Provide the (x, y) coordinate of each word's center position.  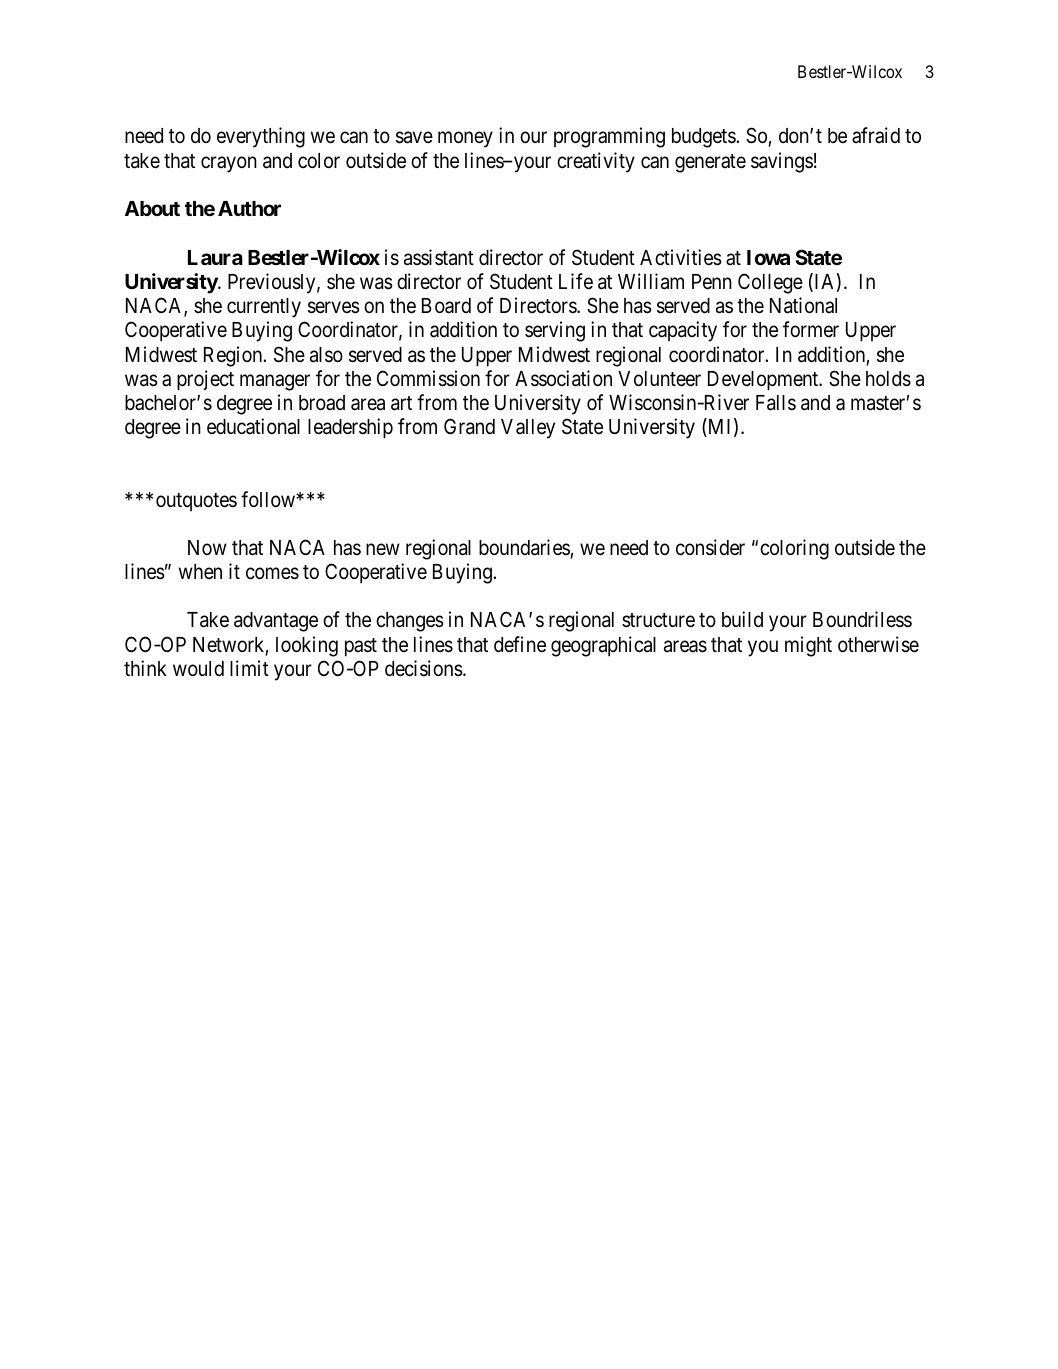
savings (782, 162)
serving (555, 331)
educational (253, 426)
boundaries (524, 547)
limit (249, 668)
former (811, 329)
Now (207, 547)
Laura (215, 257)
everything (261, 137)
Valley (528, 429)
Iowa (768, 257)
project (205, 380)
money (465, 140)
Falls (776, 403)
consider (710, 547)
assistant (439, 257)
